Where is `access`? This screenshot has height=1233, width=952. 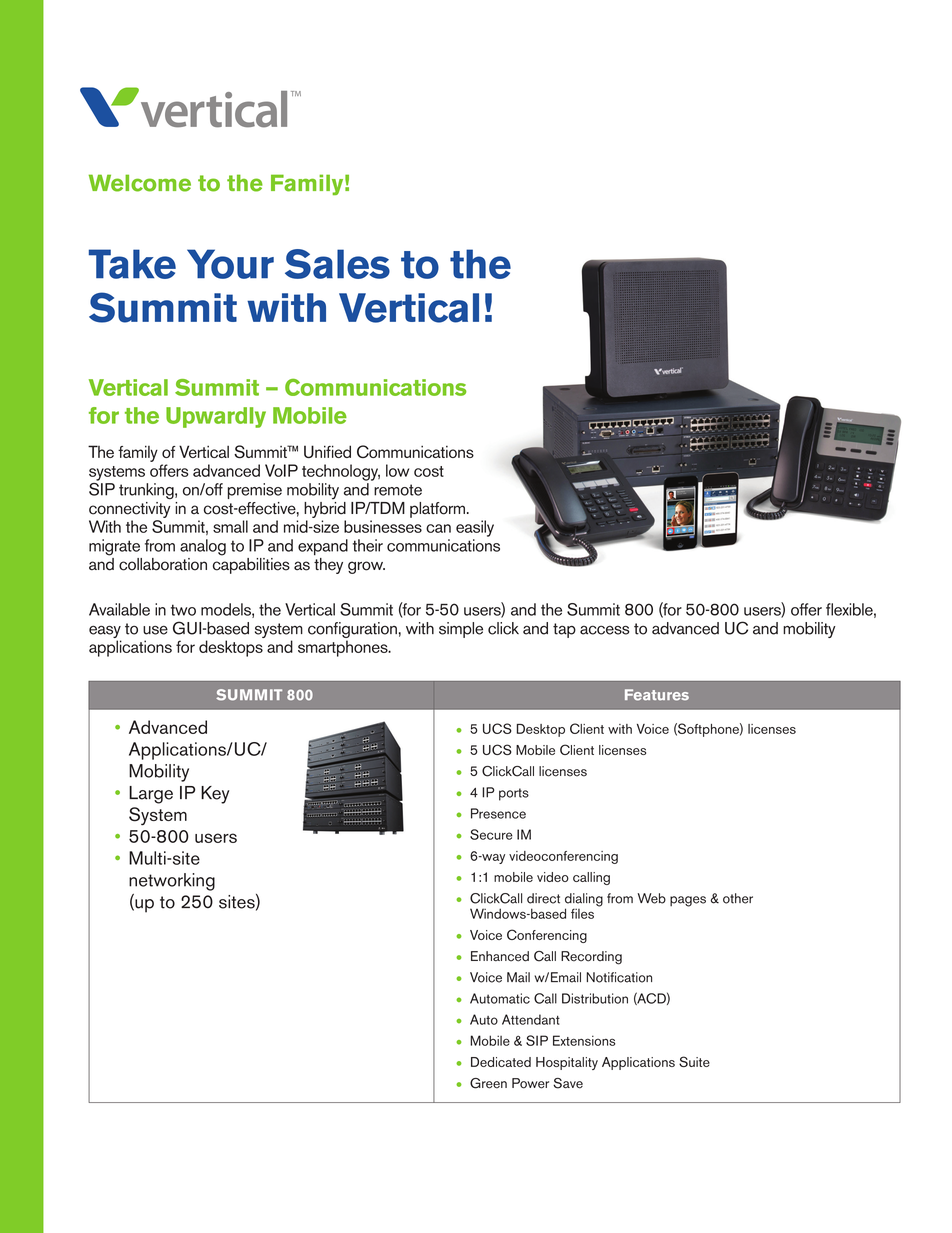 access is located at coordinates (605, 630).
